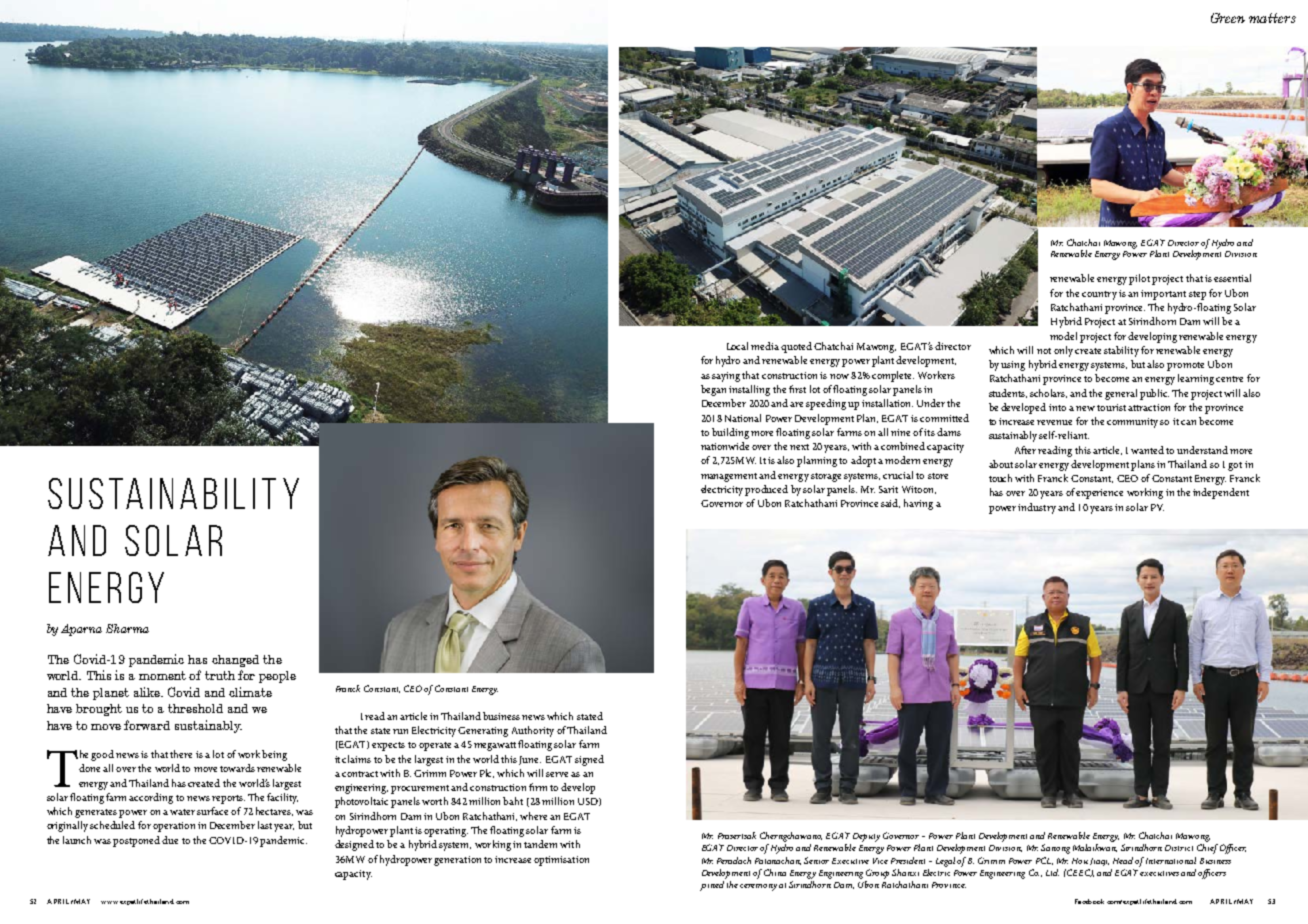 This screenshot has height=924, width=1308. What do you see at coordinates (1139, 279) in the screenshot?
I see `pilot` at bounding box center [1139, 279].
